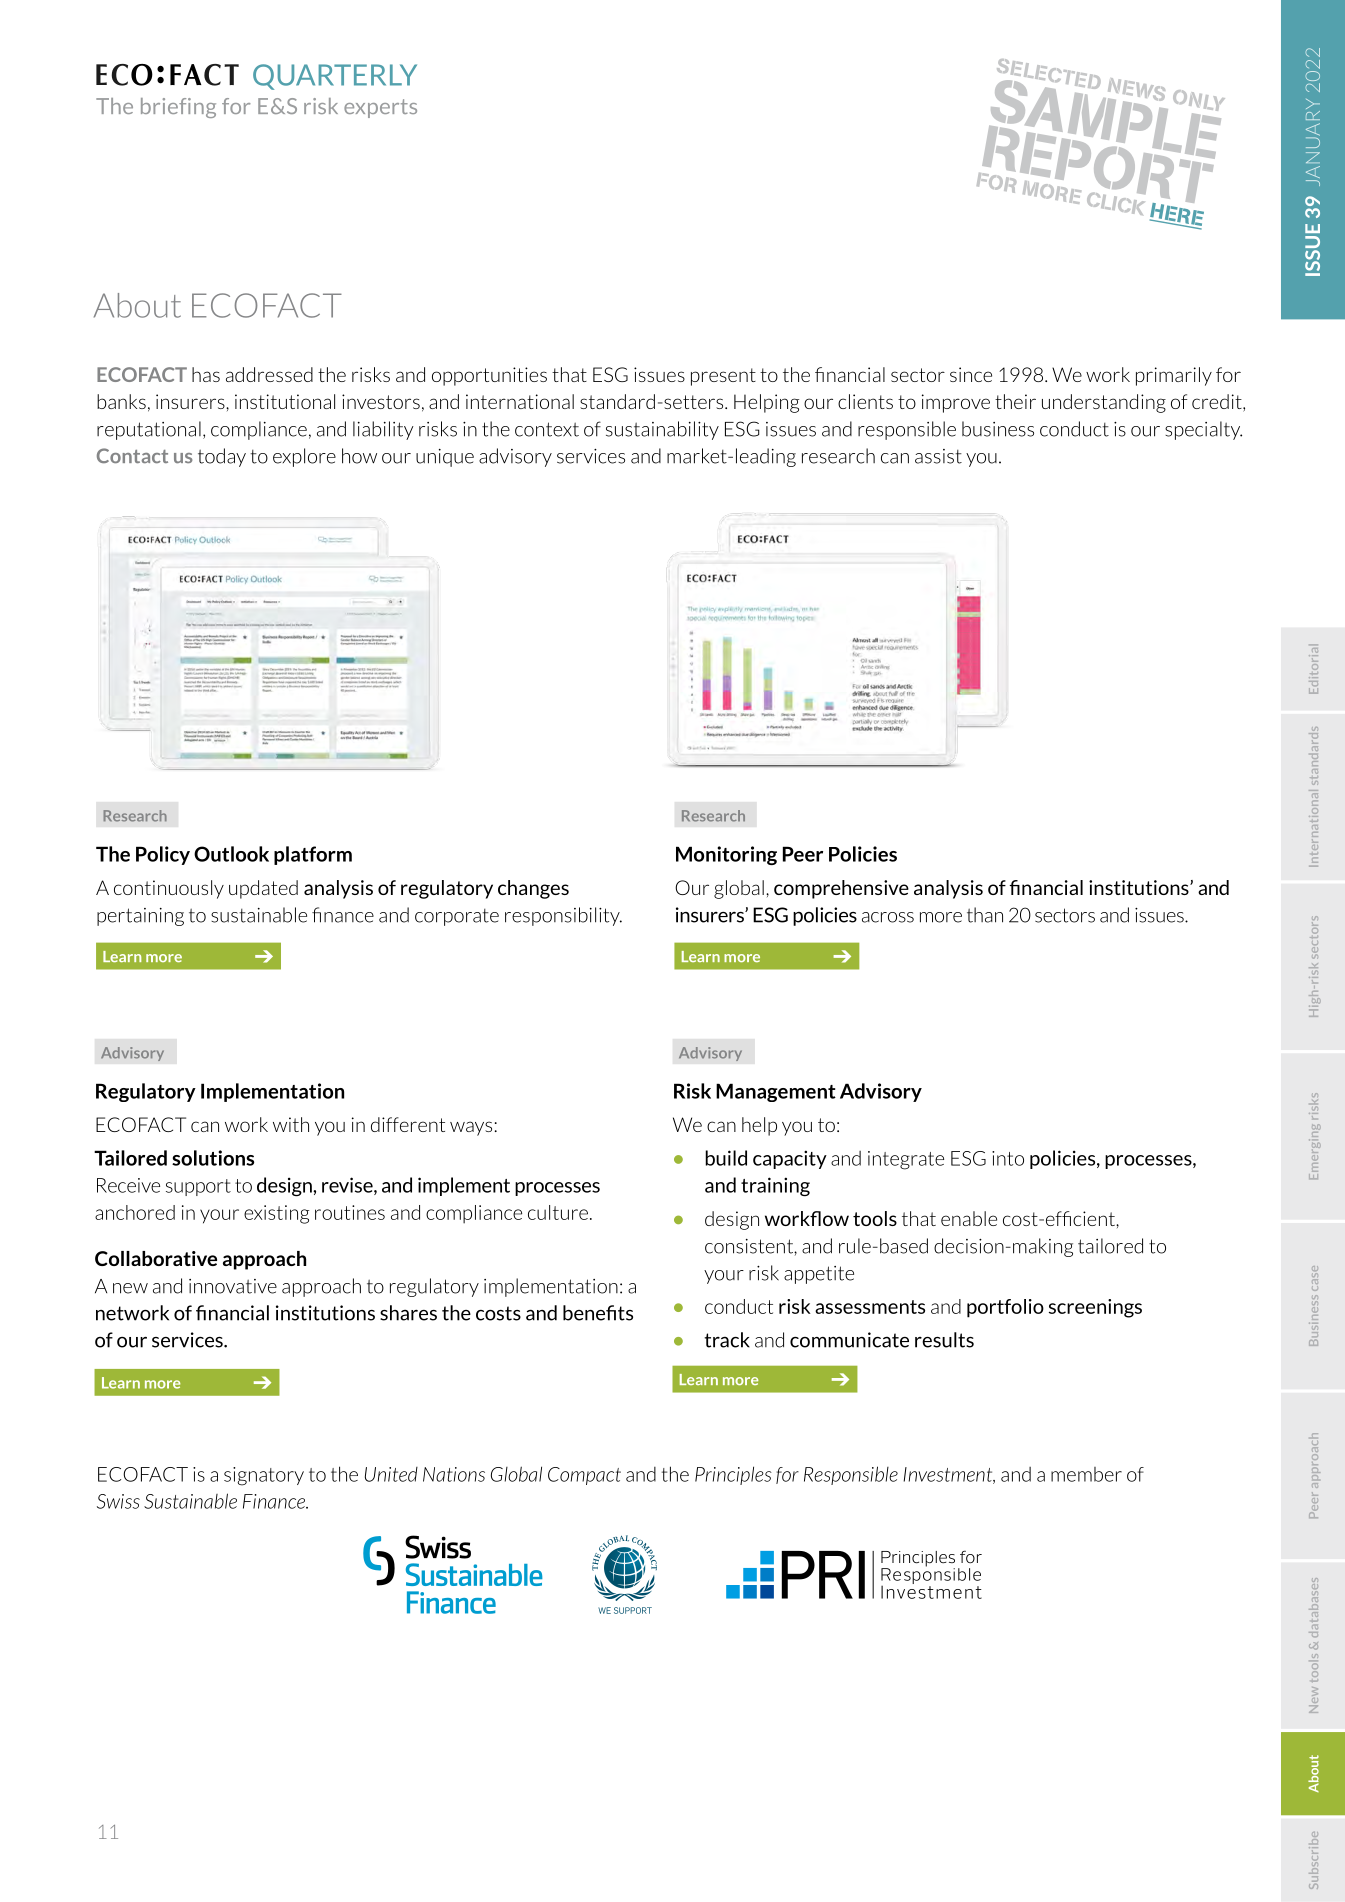 This document has height=1902, width=1345. I want to click on today, so click(222, 457).
